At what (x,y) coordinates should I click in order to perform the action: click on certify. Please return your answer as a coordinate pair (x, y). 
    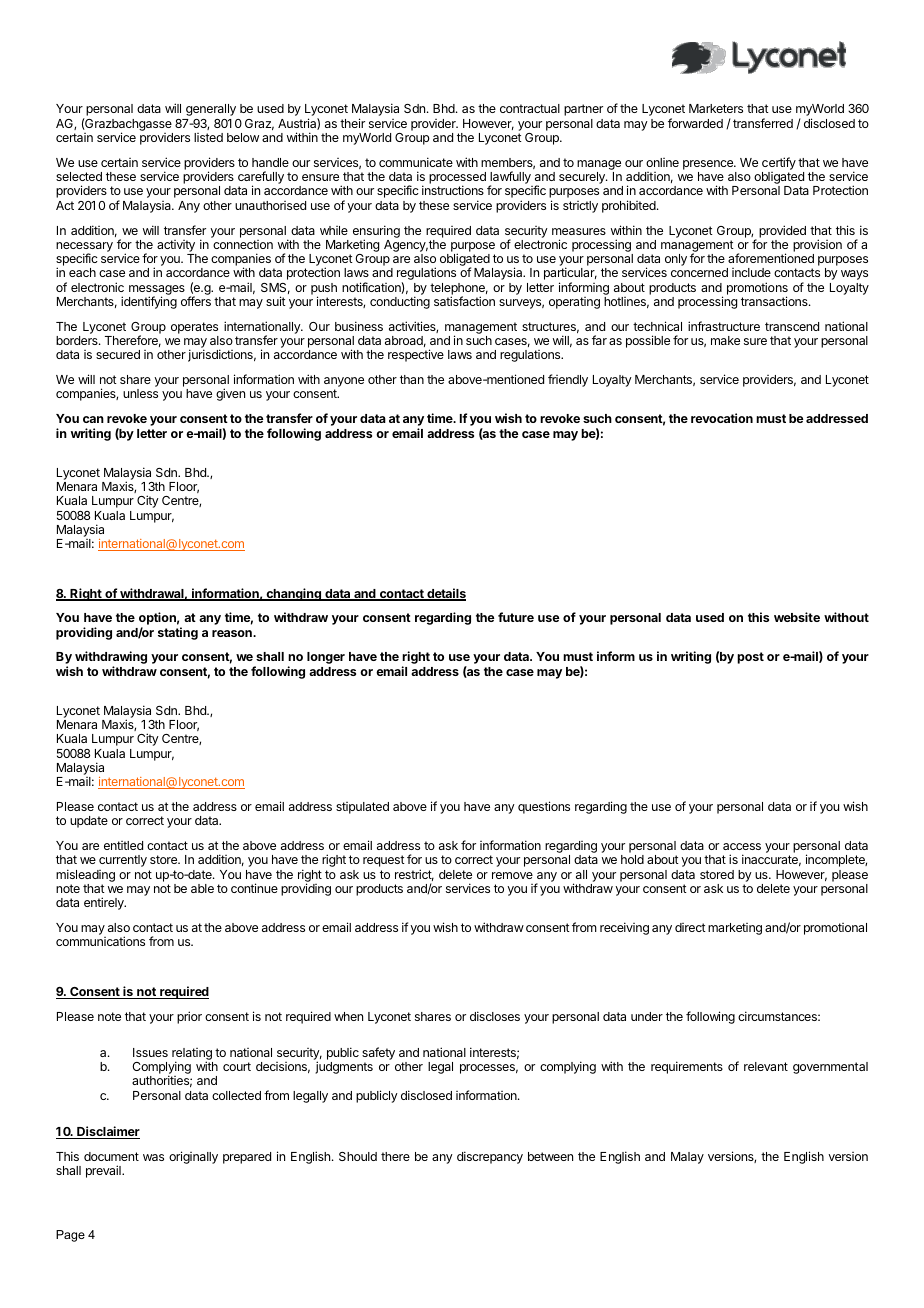
    Looking at the image, I should click on (779, 165).
